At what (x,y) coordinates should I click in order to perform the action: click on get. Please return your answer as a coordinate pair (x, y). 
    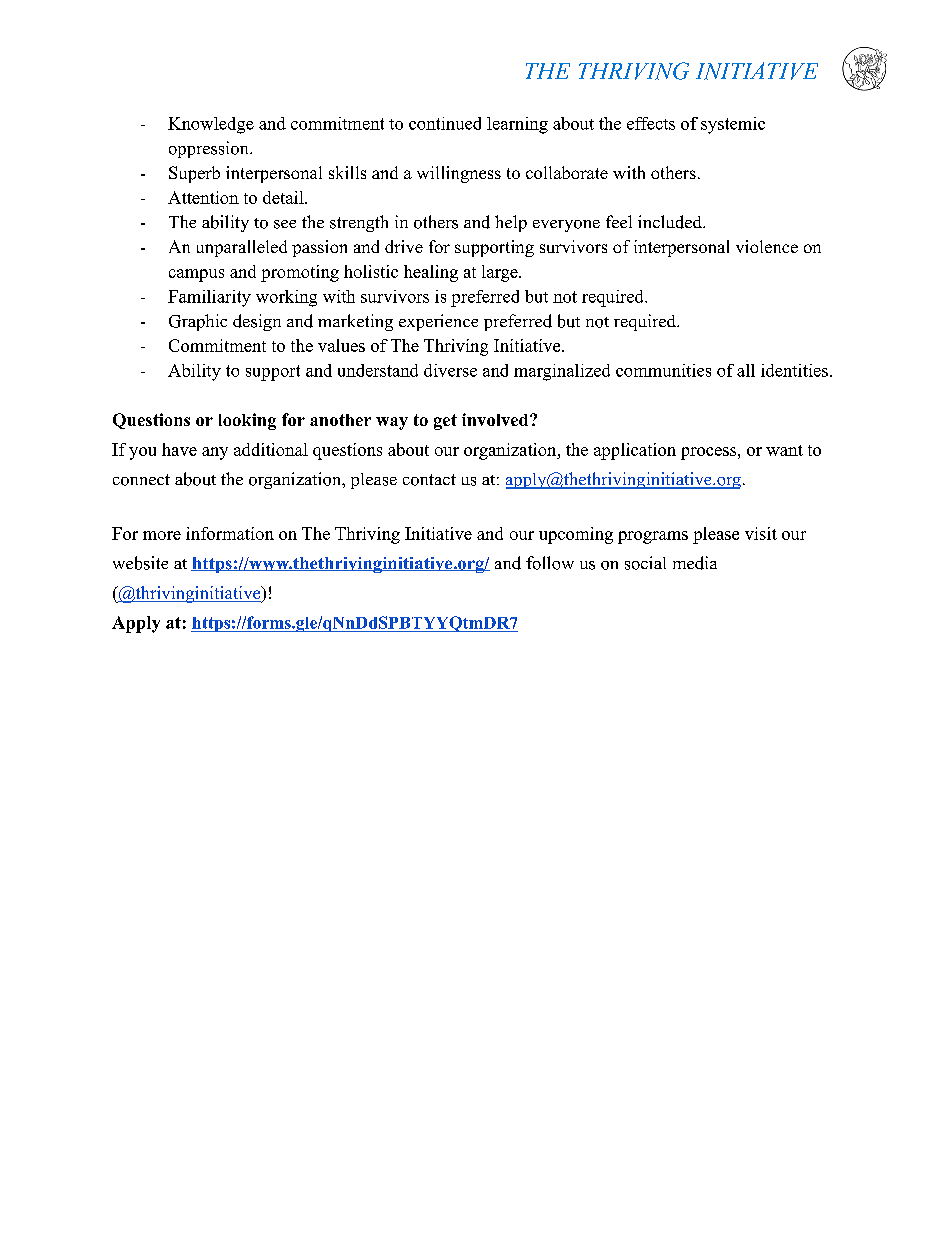
    Looking at the image, I should click on (445, 422).
